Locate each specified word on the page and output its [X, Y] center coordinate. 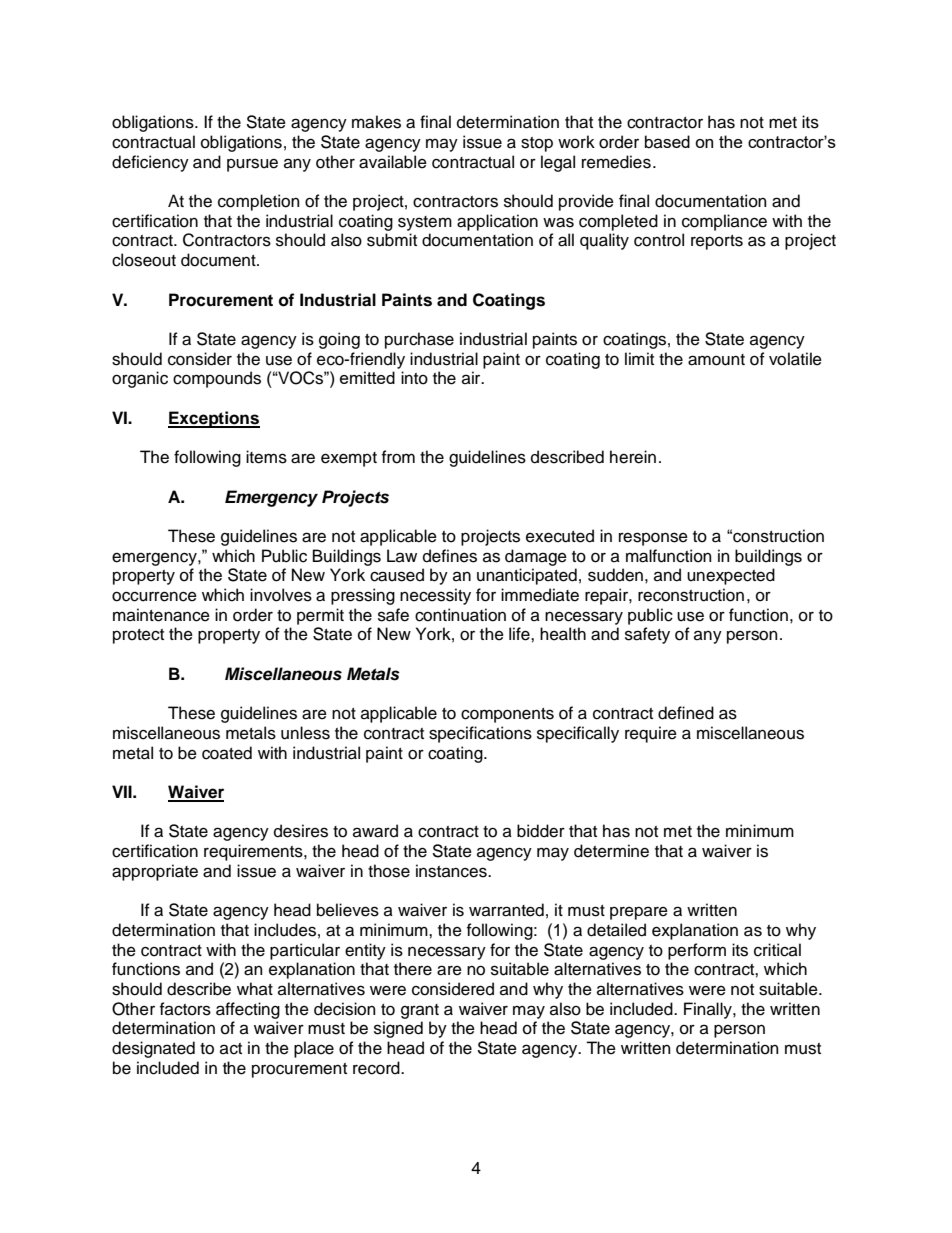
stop [537, 144]
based [667, 142]
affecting [248, 1010]
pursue [252, 165]
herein [633, 457]
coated [227, 753]
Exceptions [214, 419]
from [398, 457]
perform [697, 951]
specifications [480, 734]
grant [420, 1011]
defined [686, 713]
